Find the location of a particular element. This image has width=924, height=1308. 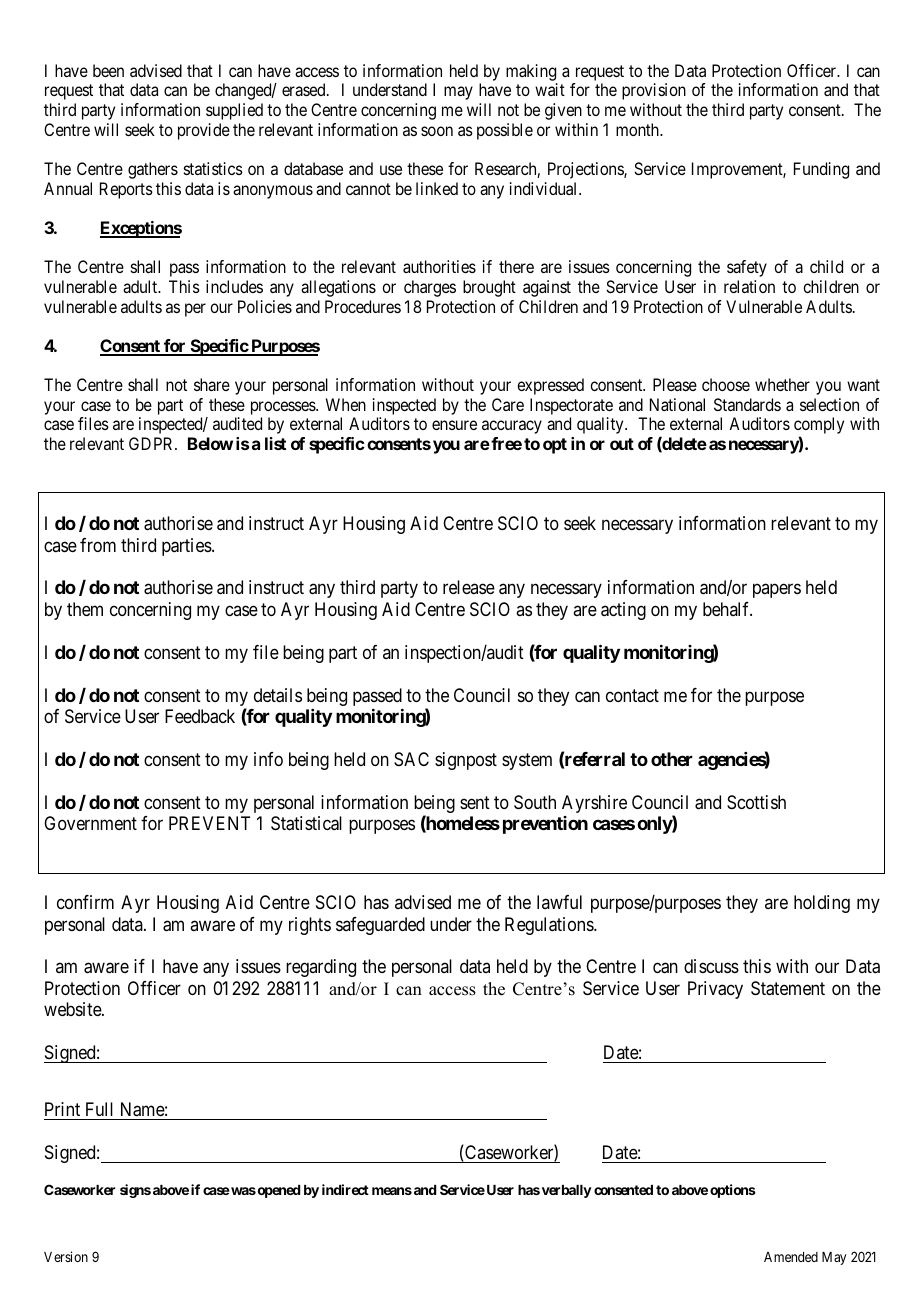

Funding is located at coordinates (821, 170).
